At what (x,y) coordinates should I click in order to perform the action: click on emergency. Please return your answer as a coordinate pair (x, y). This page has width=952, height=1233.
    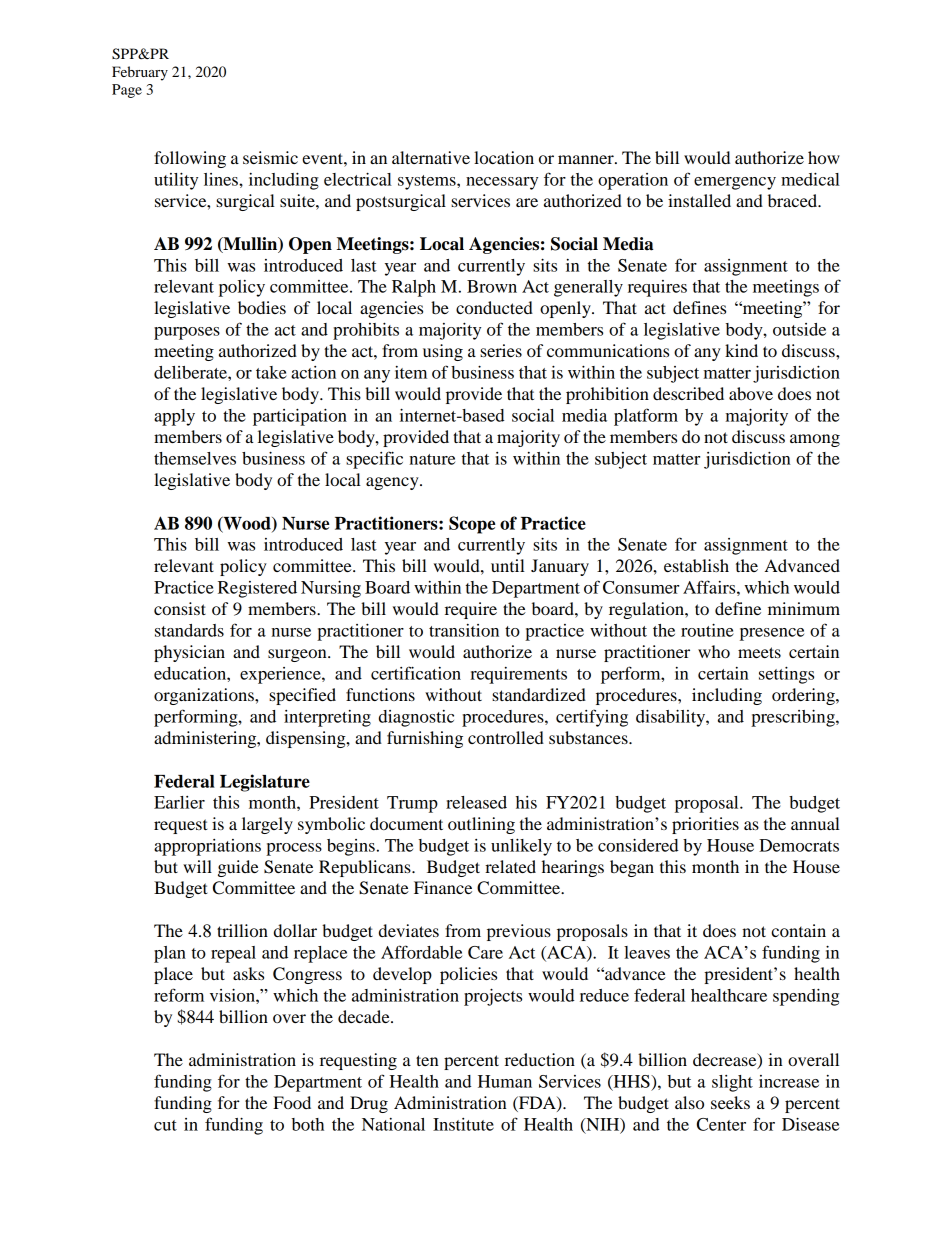
    Looking at the image, I should click on (735, 183).
